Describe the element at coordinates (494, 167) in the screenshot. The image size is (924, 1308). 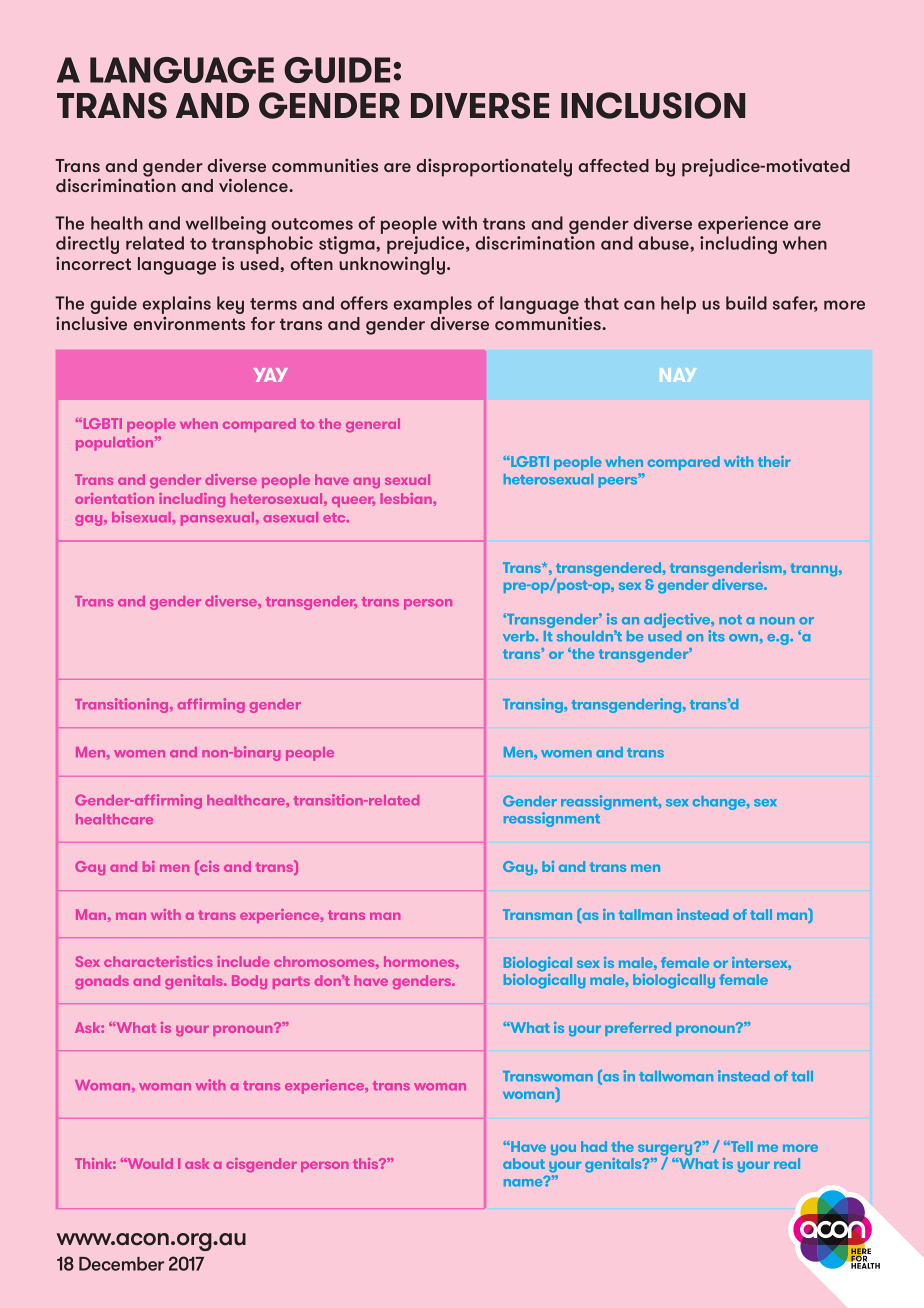
I see `disproportionately` at that location.
